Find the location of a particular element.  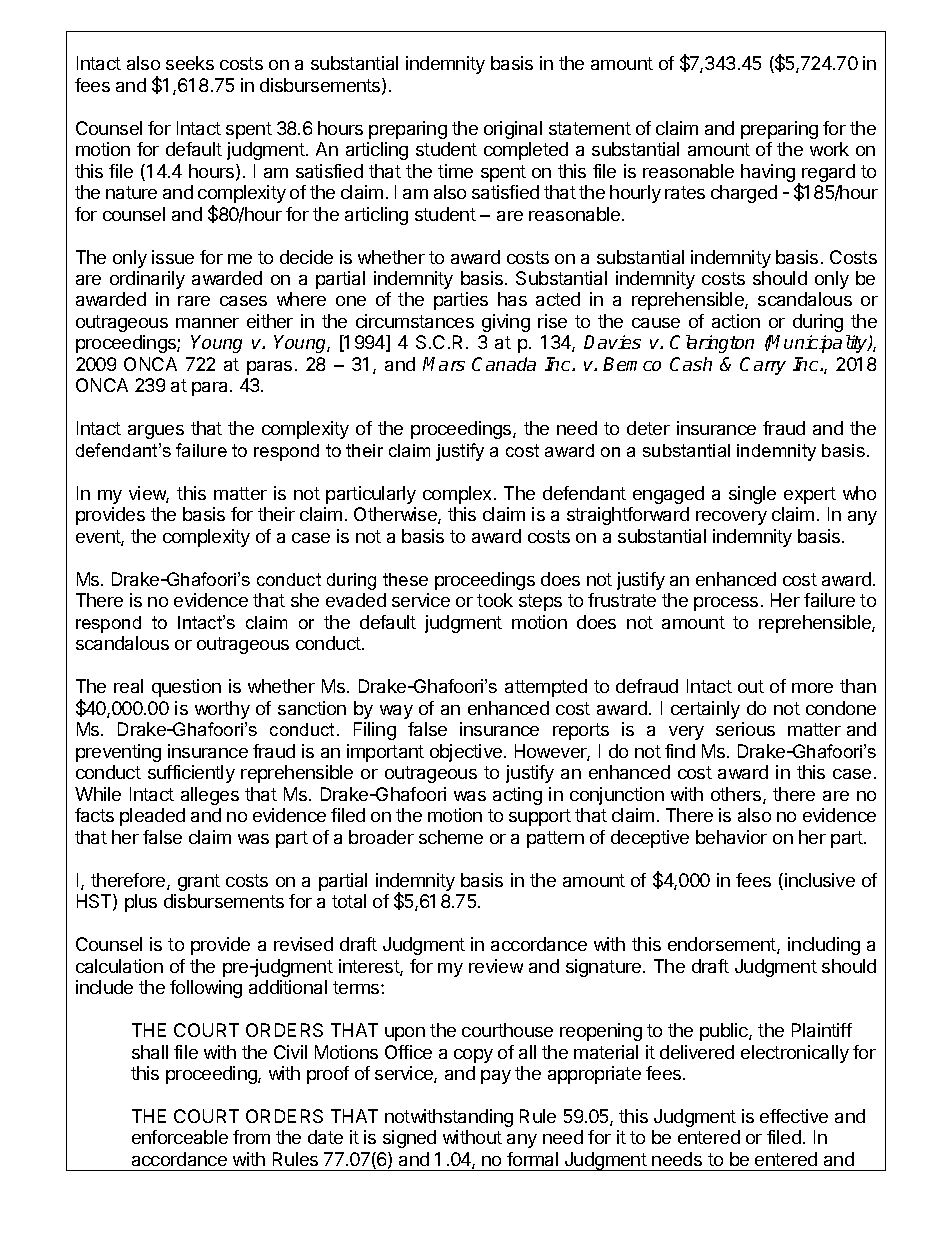

signed is located at coordinates (409, 1139).
